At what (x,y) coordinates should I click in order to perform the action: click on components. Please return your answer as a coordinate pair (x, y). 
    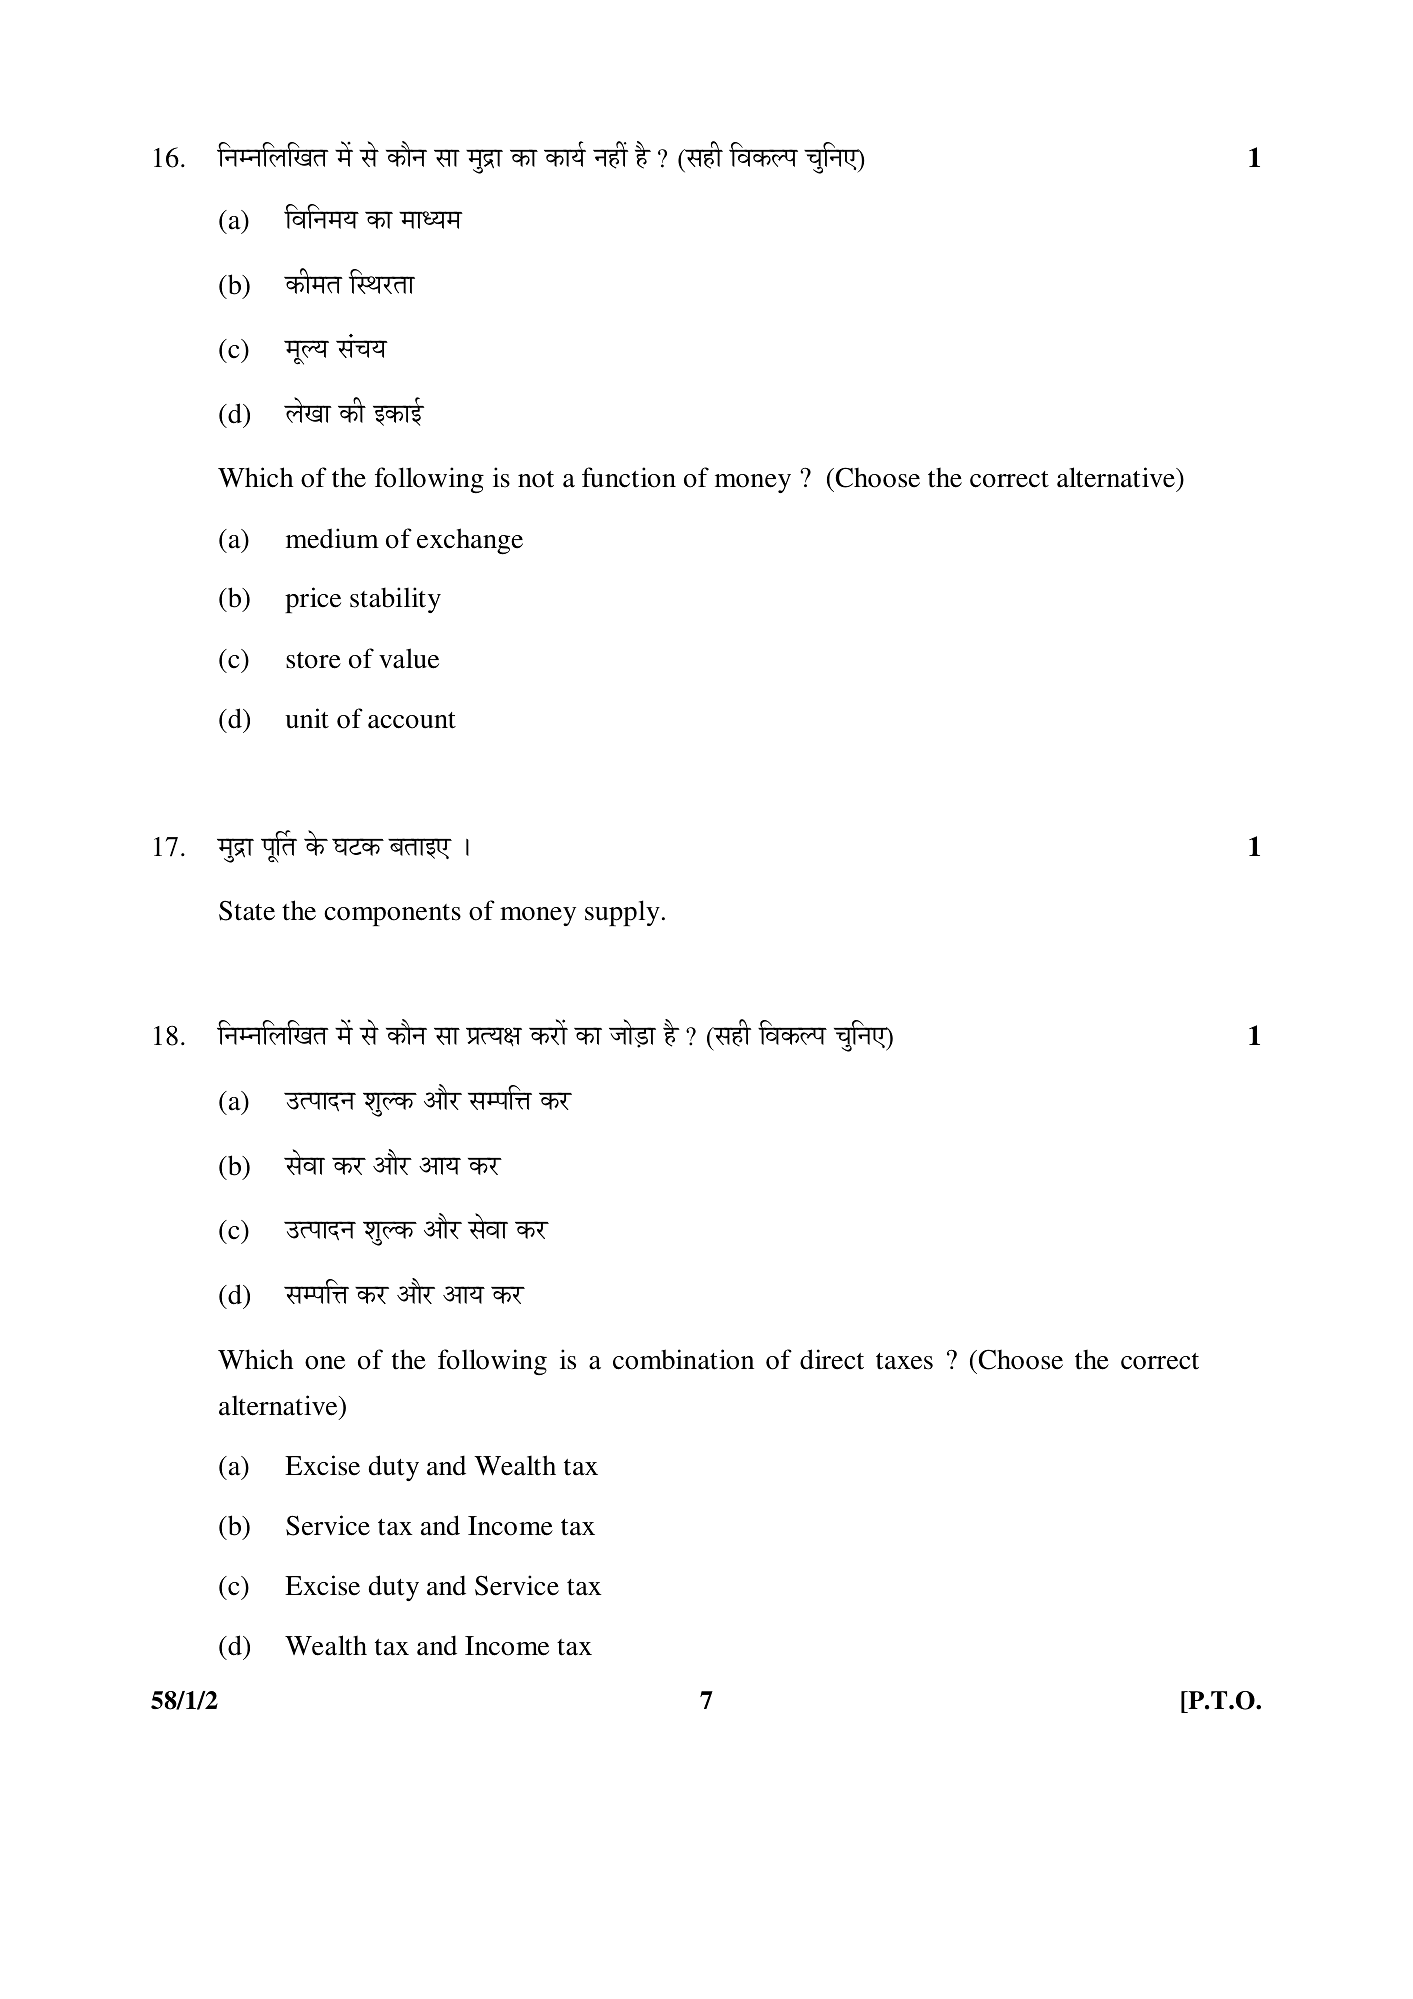
    Looking at the image, I should click on (392, 915).
